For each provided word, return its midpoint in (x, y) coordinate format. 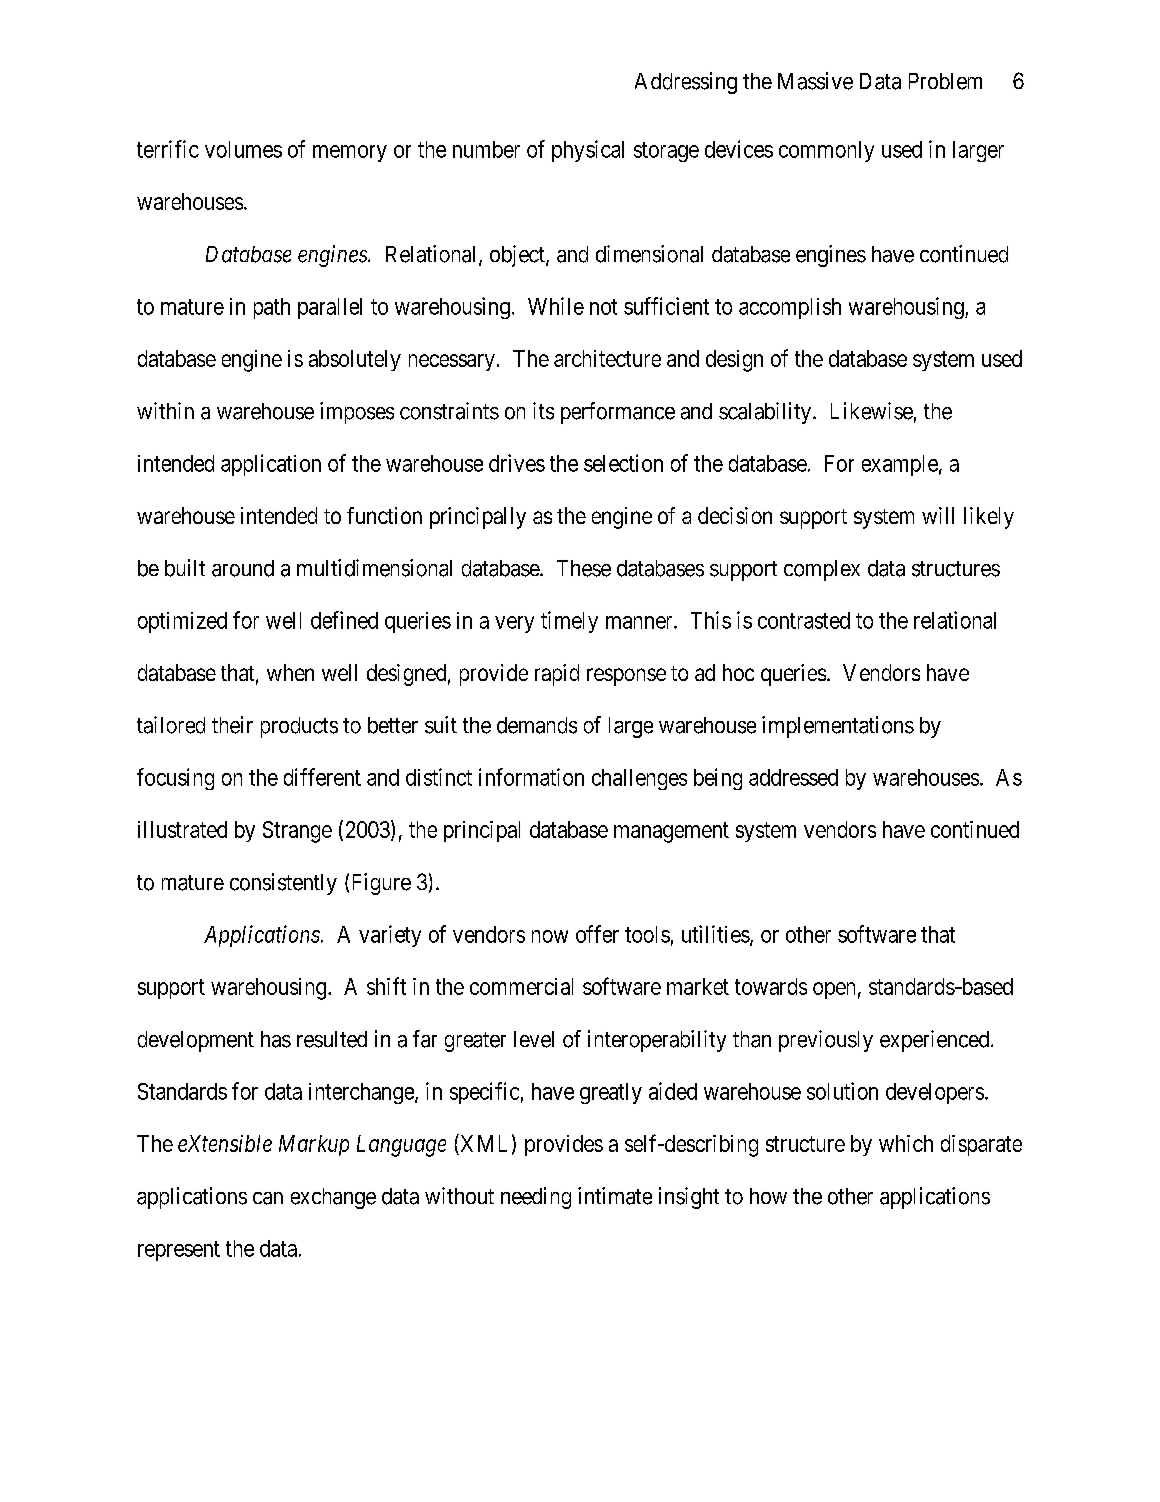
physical (588, 151)
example (900, 465)
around (243, 568)
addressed (793, 777)
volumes (243, 149)
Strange (297, 832)
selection (623, 463)
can (268, 1198)
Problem (945, 81)
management (671, 832)
